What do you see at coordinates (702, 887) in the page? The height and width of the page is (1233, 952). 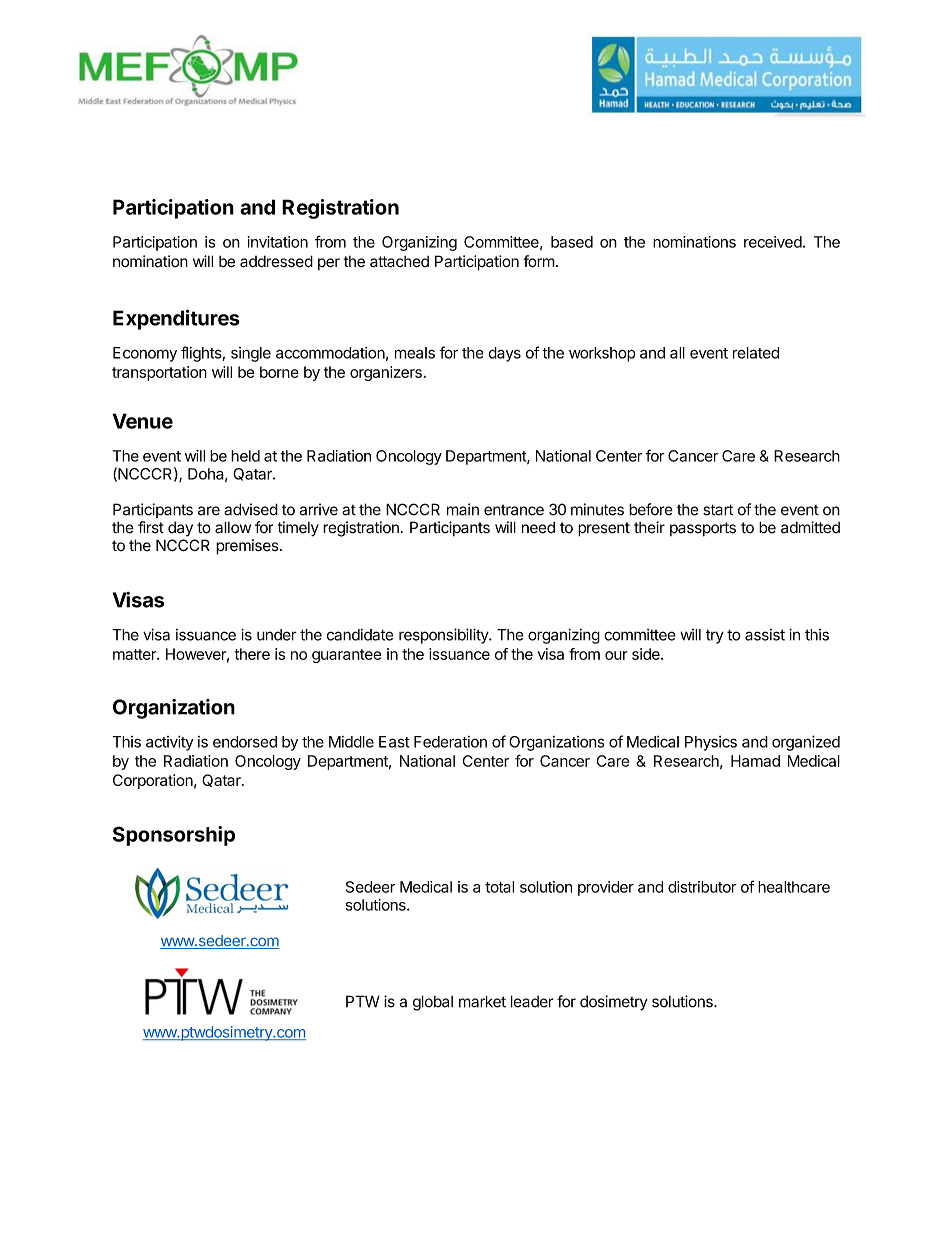 I see `distributor` at bounding box center [702, 887].
